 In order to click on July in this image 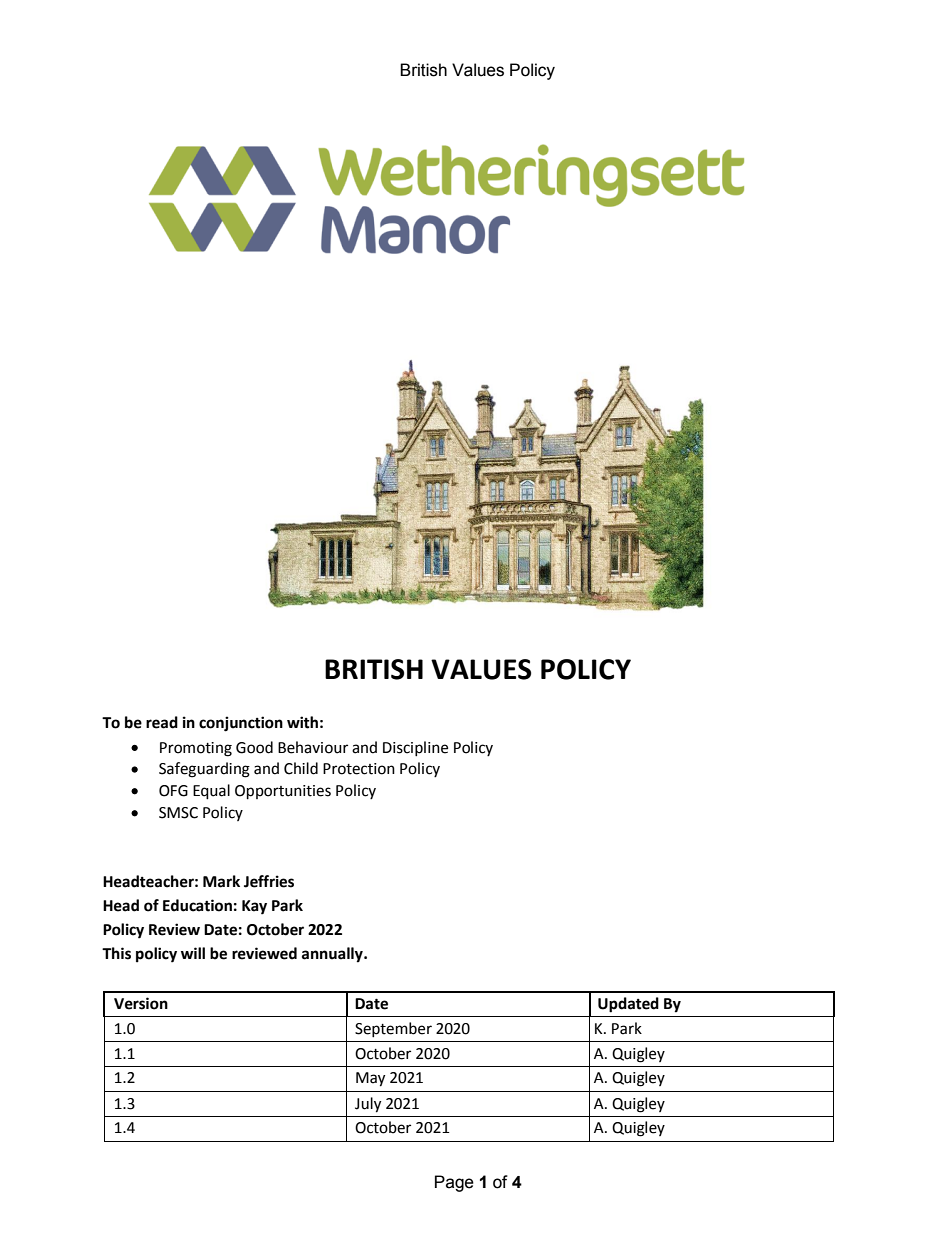, I will do `click(368, 1105)`.
